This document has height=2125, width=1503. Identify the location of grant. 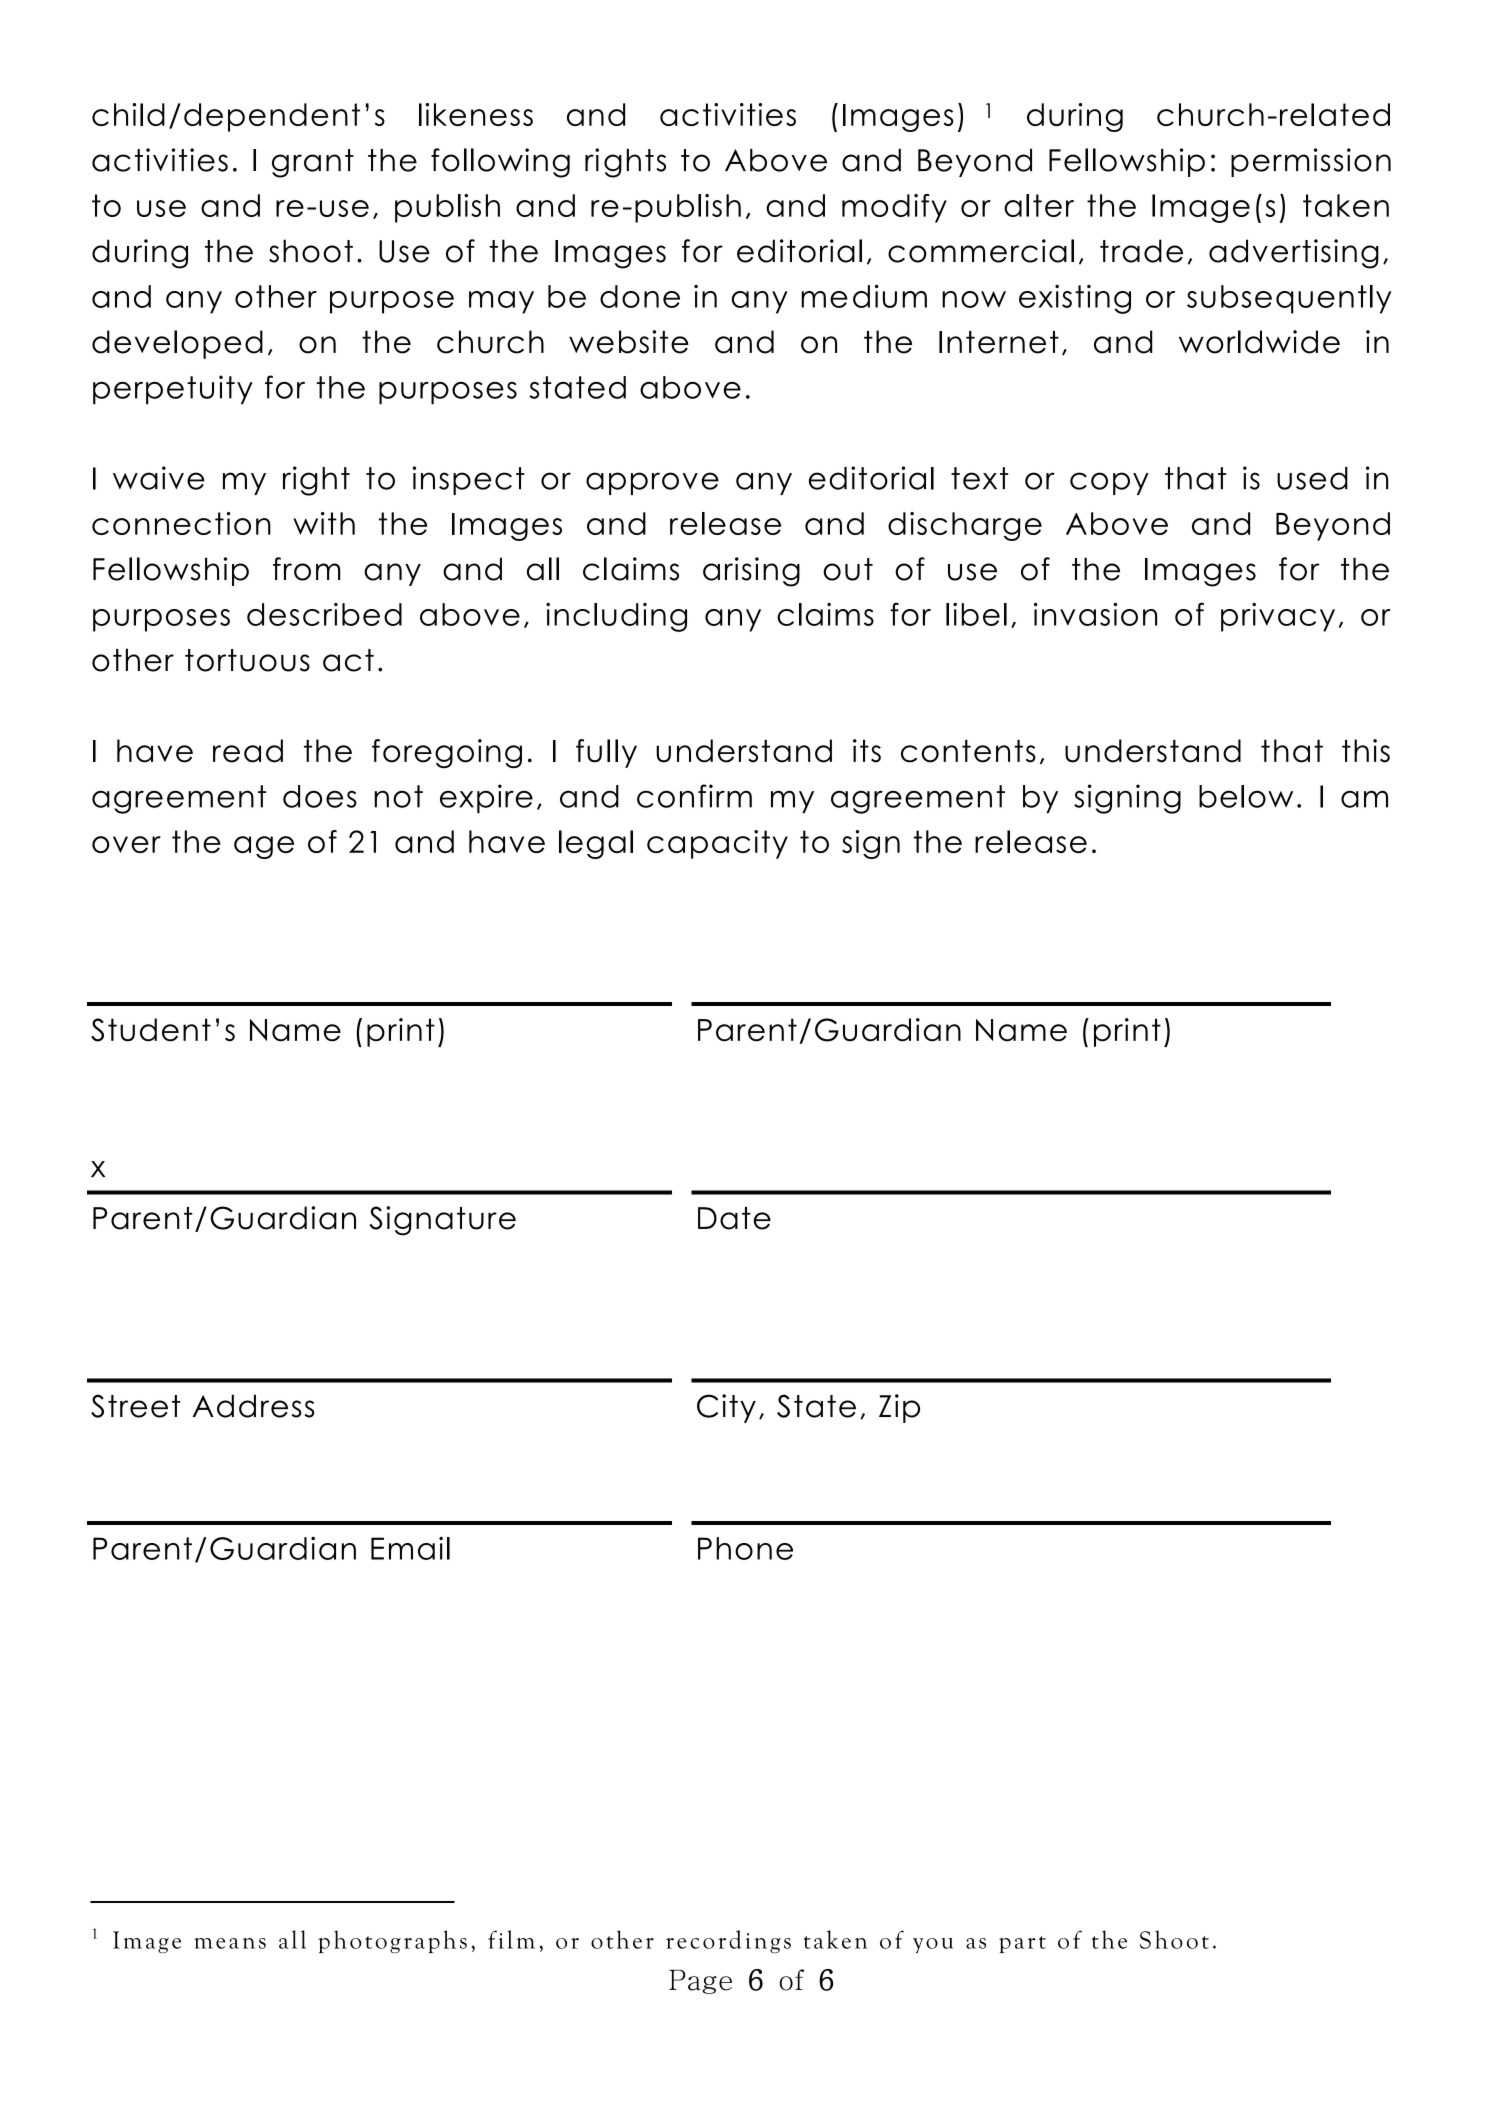
(313, 163).
